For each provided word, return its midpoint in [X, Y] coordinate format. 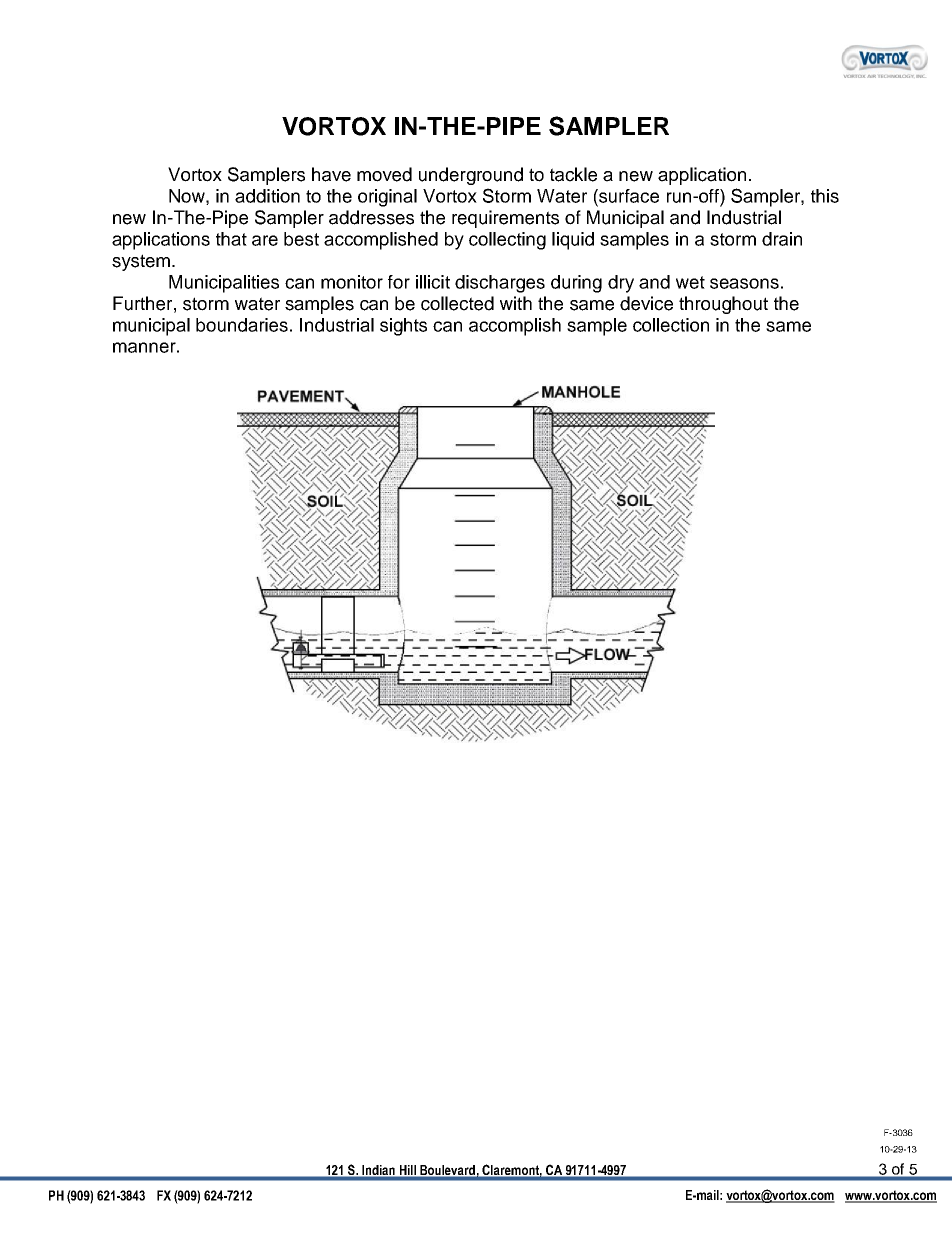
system [141, 262]
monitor [352, 282]
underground [471, 176]
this [825, 196]
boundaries [242, 325]
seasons [744, 283]
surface [628, 196]
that [231, 239]
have [331, 174]
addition [267, 196]
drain [782, 239]
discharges [500, 284]
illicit [433, 282]
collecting [507, 241]
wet [690, 282]
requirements [505, 219]
